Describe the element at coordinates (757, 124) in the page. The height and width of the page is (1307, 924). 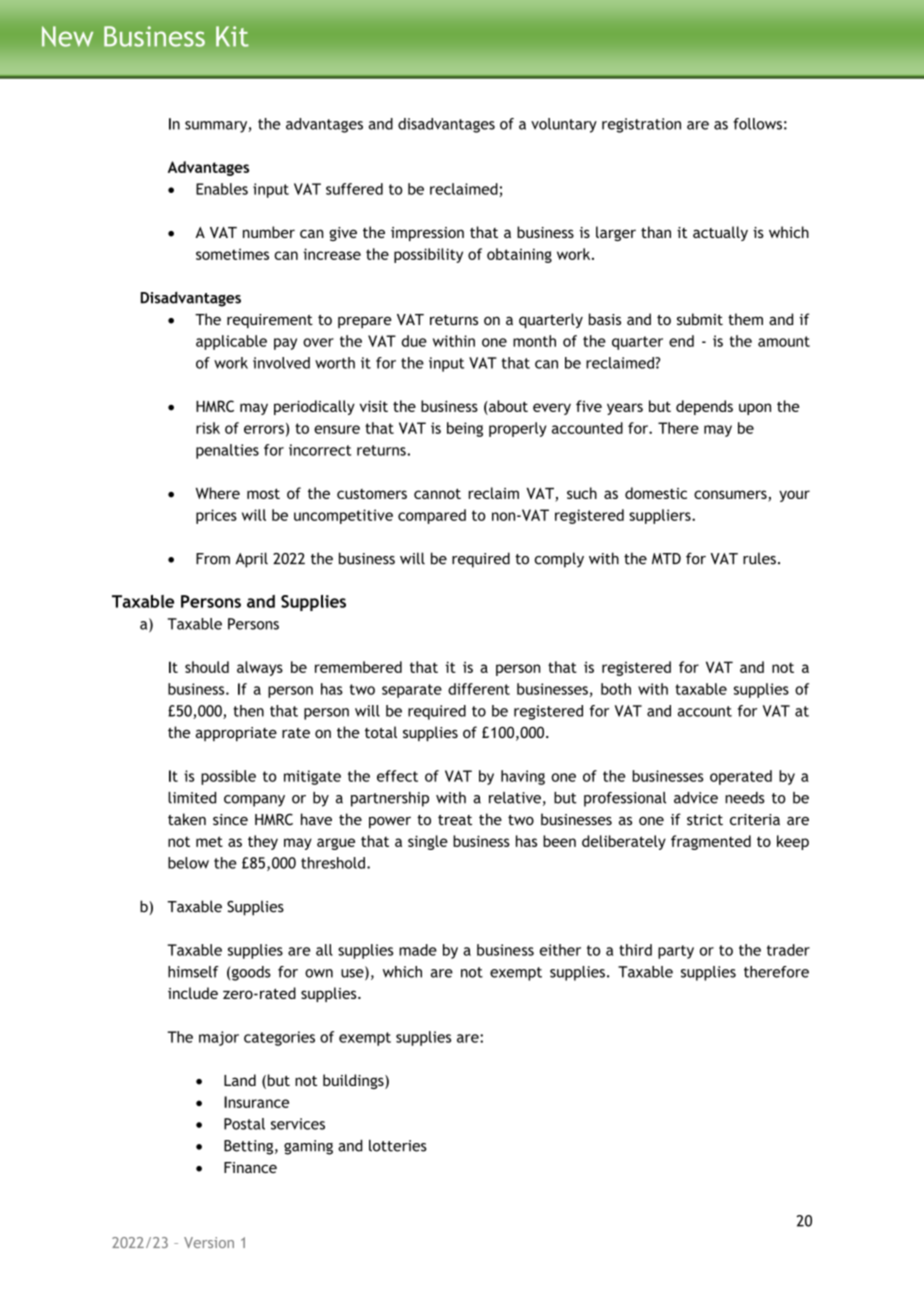
I see `follows` at that location.
